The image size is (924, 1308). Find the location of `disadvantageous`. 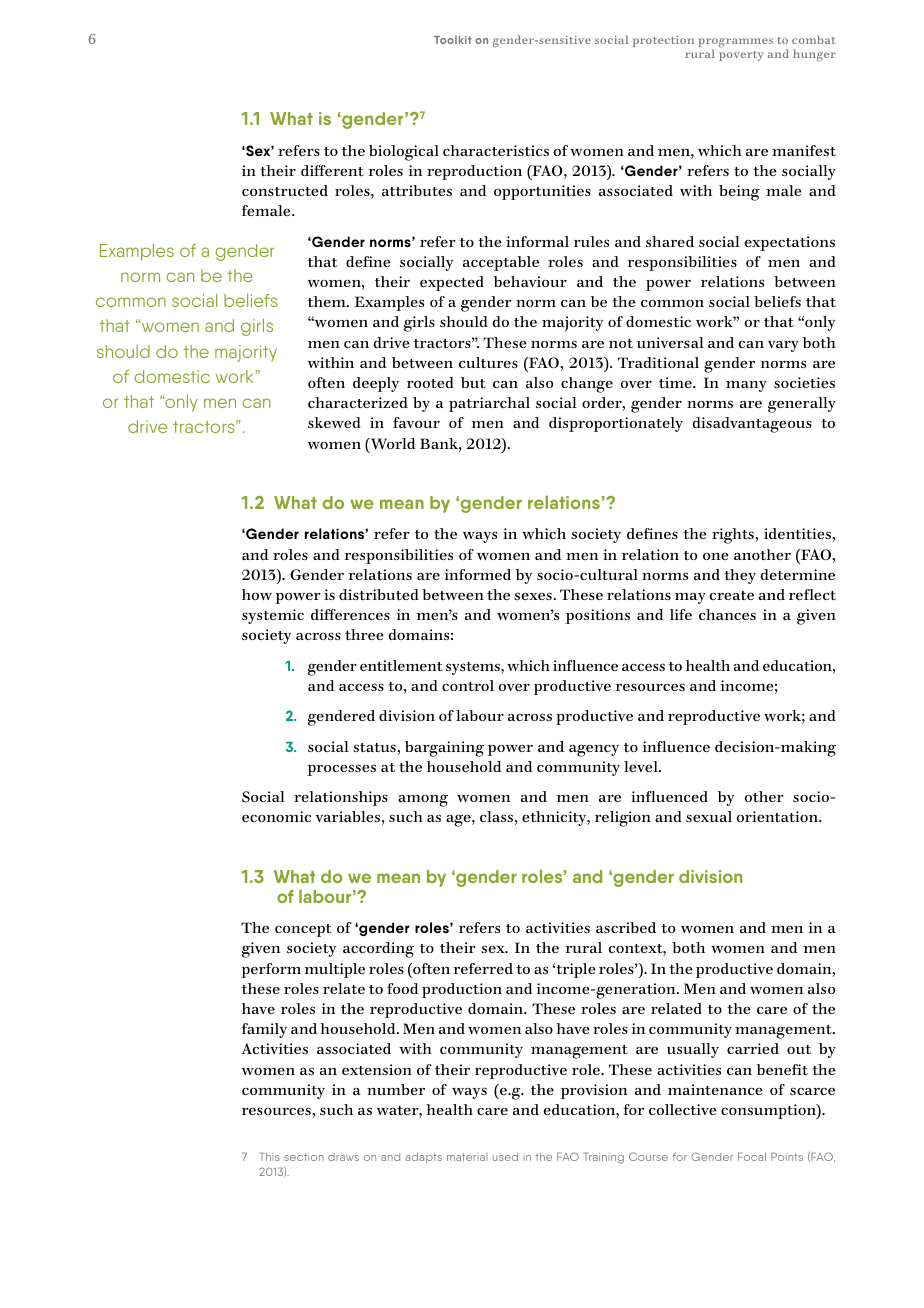

disadvantageous is located at coordinates (752, 425).
